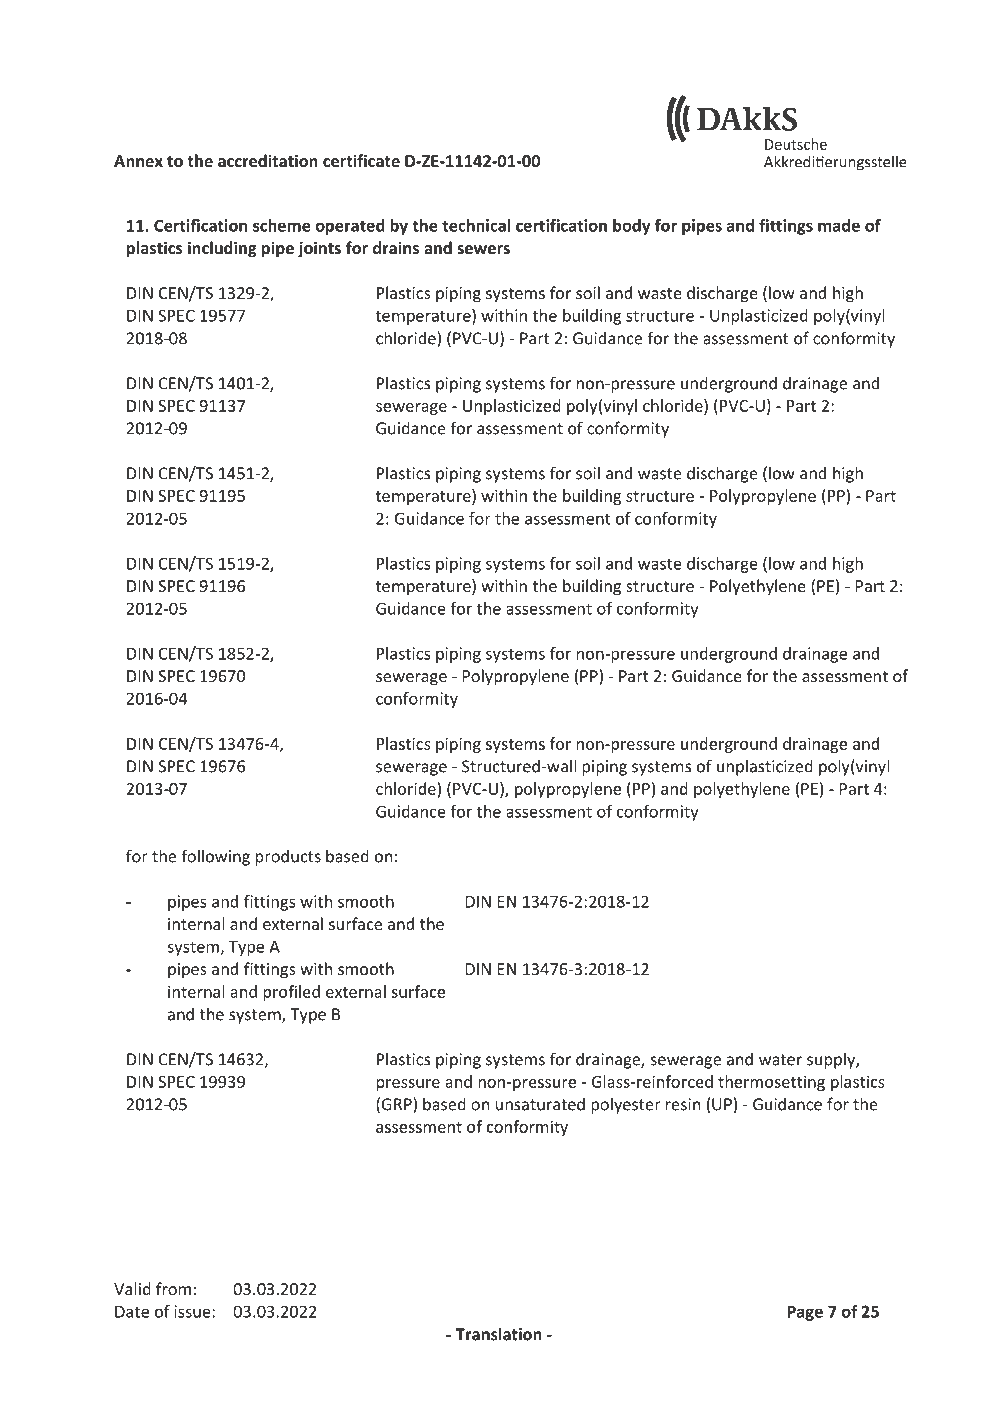 This screenshot has height=1413, width=998. Describe the element at coordinates (476, 225) in the screenshot. I see `technical` at that location.
